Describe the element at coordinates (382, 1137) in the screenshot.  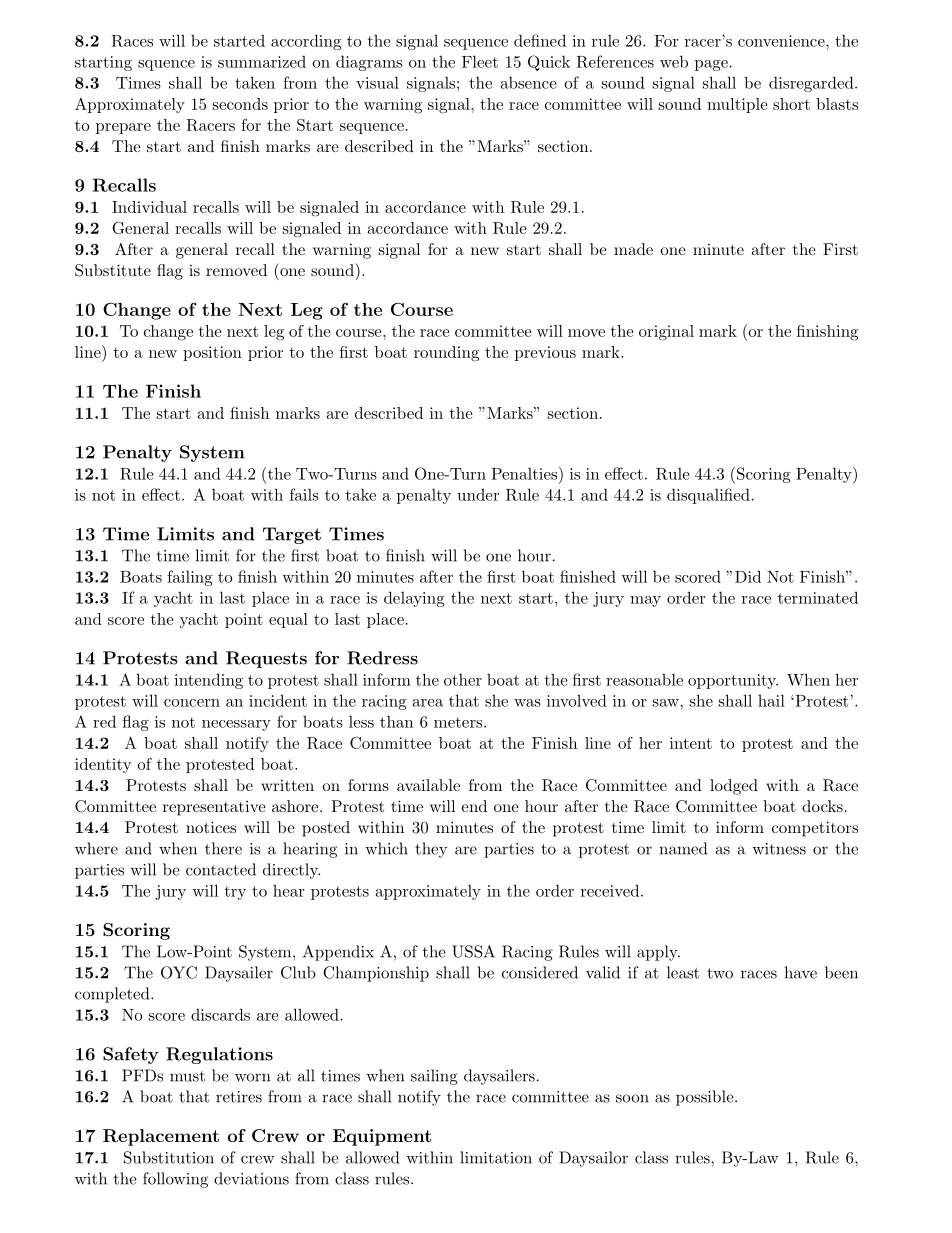
I see `Equipment` at that location.
